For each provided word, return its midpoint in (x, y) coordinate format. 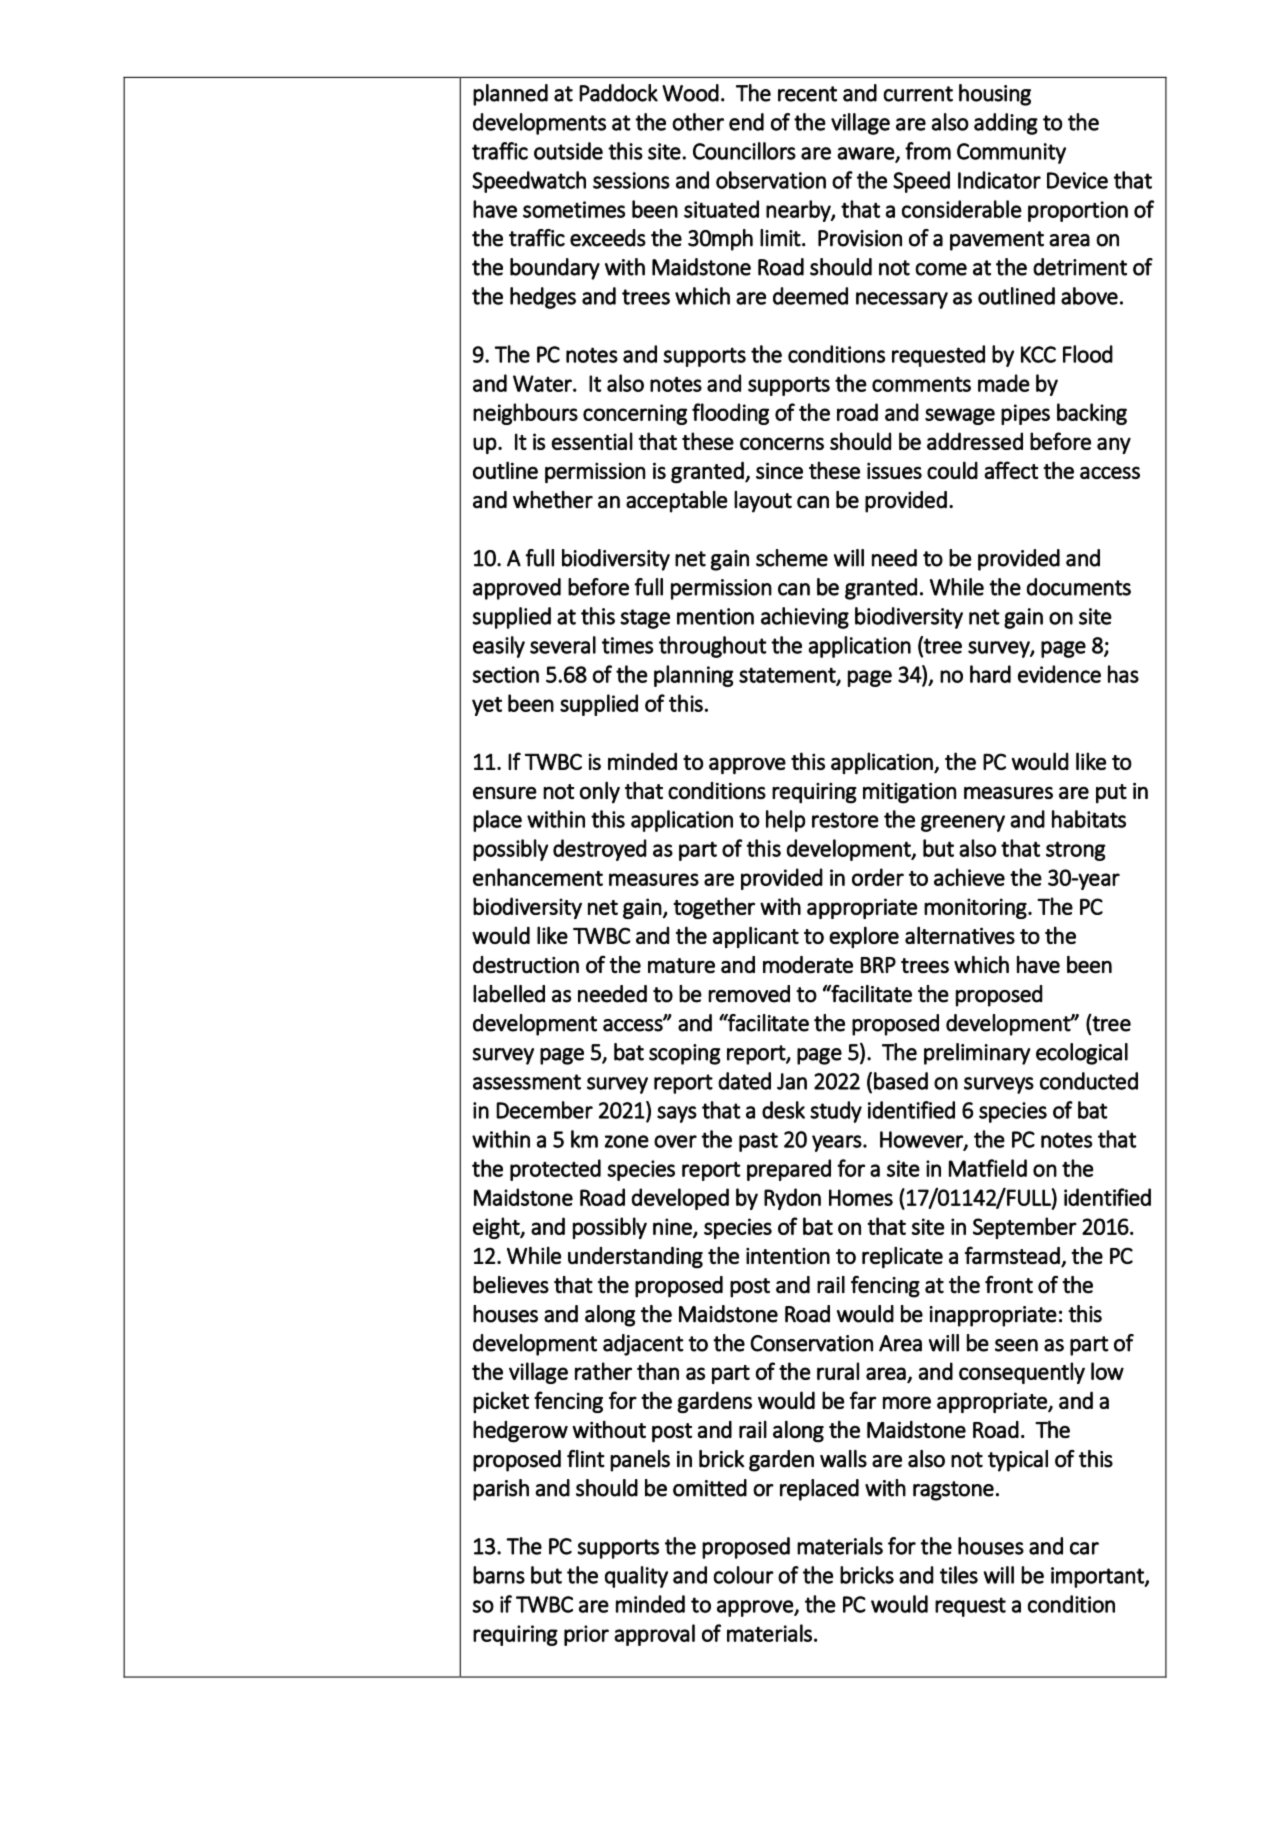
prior (586, 1635)
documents (1079, 587)
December (544, 1110)
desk (783, 1110)
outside (568, 151)
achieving (805, 618)
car (1084, 1548)
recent (807, 94)
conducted (1089, 1081)
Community (1011, 153)
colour (743, 1575)
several (563, 645)
